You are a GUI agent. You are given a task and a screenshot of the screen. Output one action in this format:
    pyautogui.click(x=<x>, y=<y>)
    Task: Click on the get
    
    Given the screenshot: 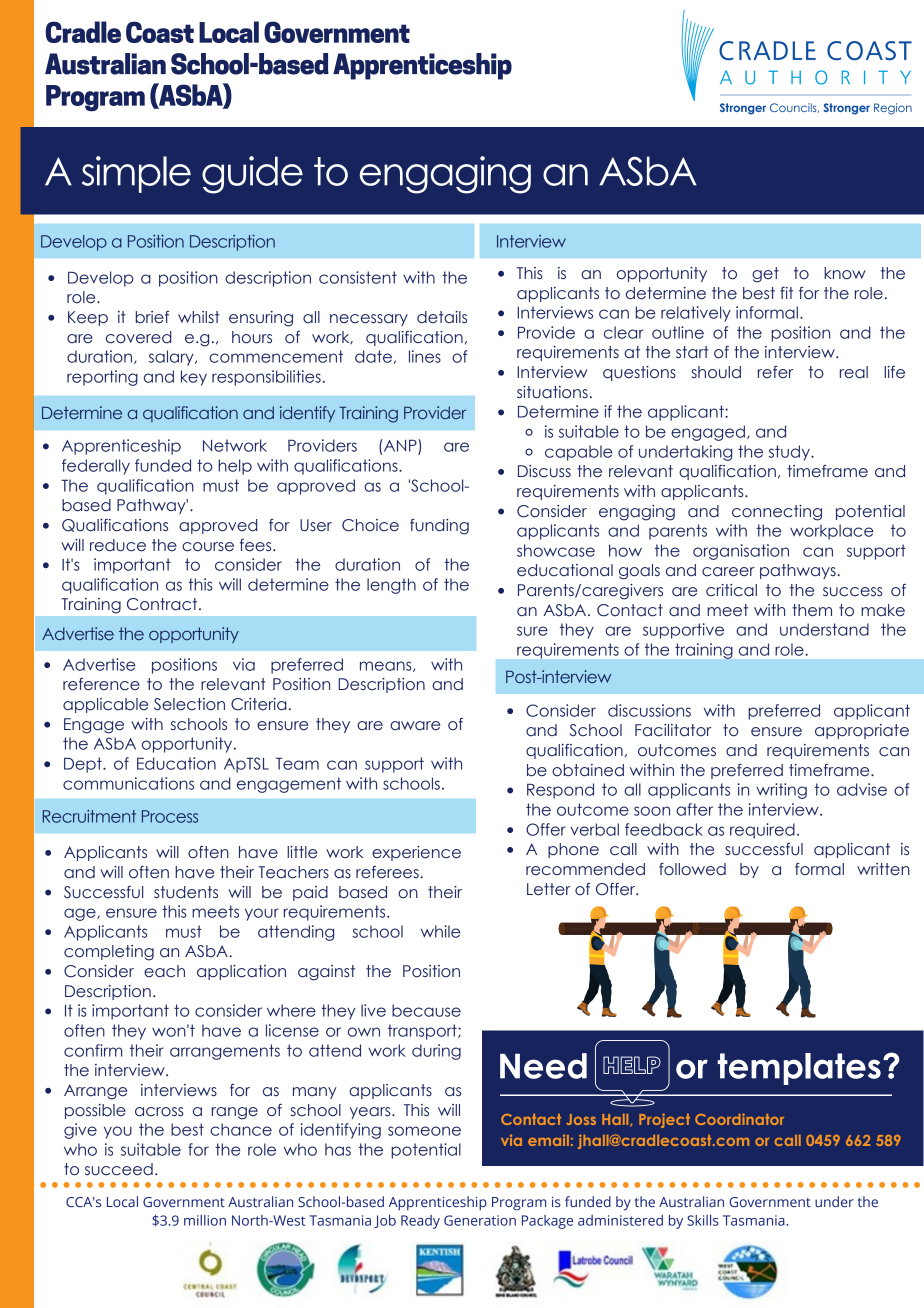 What is the action you would take?
    pyautogui.click(x=765, y=275)
